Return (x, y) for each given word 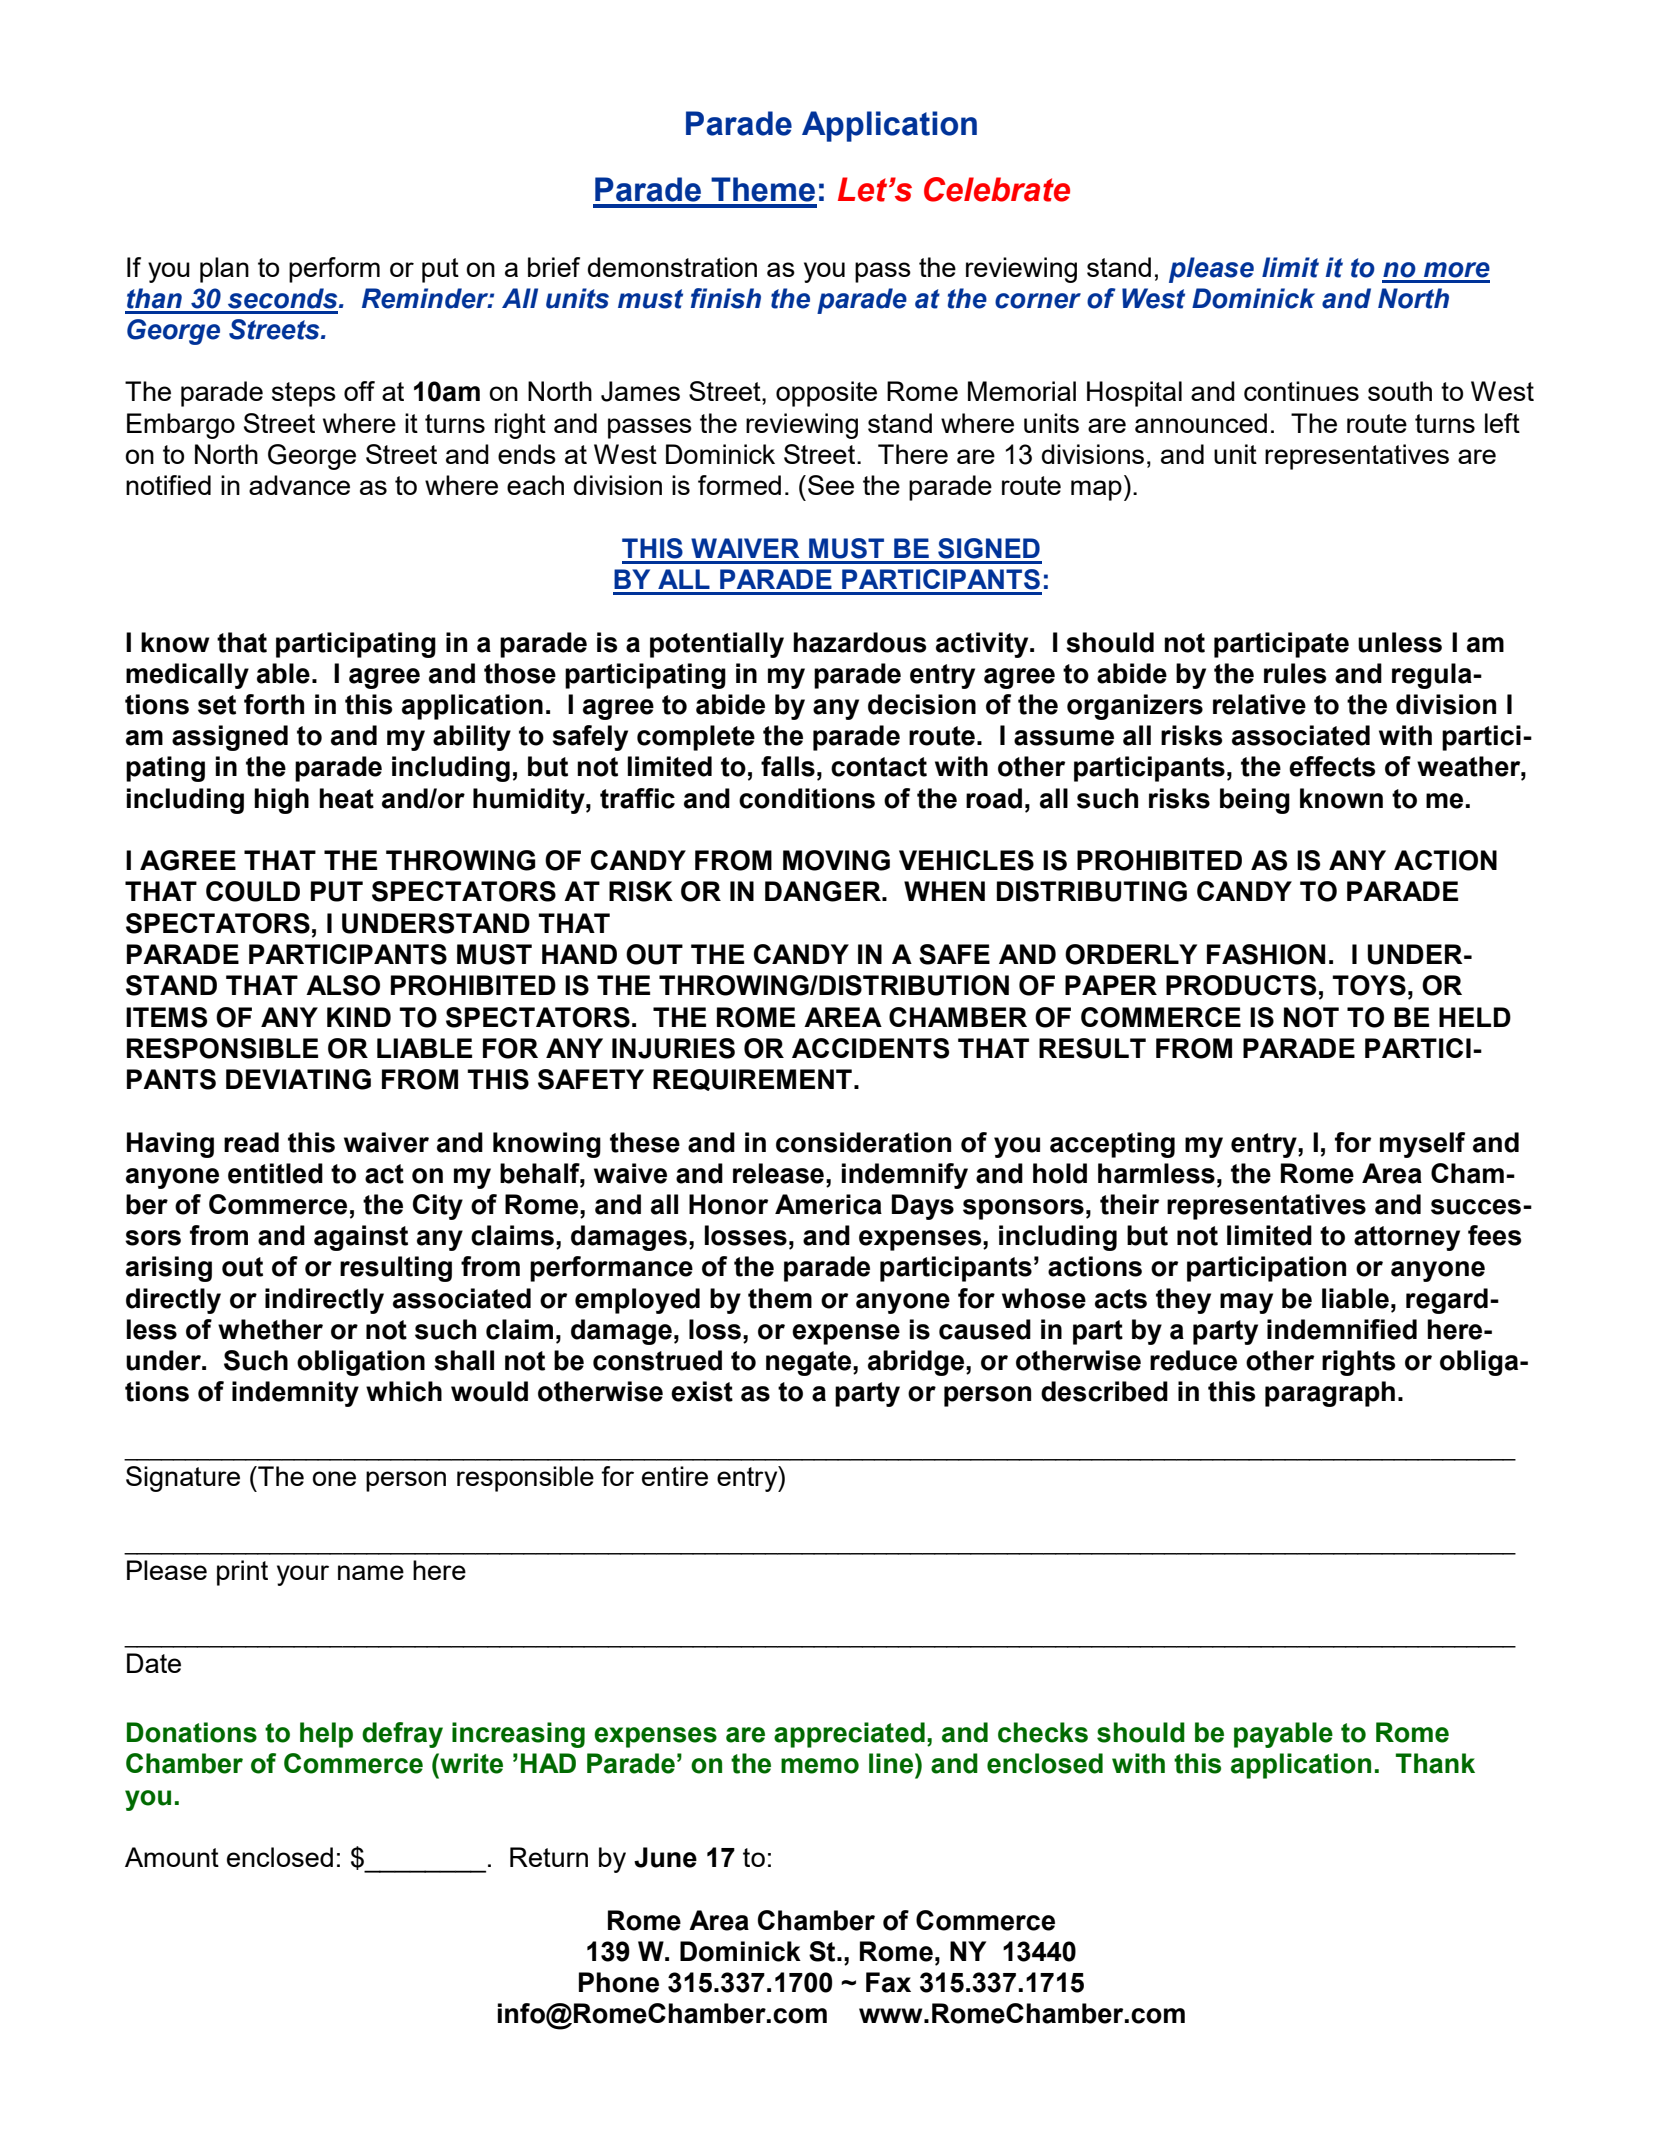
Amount (172, 1857)
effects (1332, 766)
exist (702, 1391)
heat (346, 798)
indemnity (295, 1394)
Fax (888, 1982)
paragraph (1330, 1394)
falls (788, 766)
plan (224, 270)
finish (726, 298)
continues (1301, 391)
